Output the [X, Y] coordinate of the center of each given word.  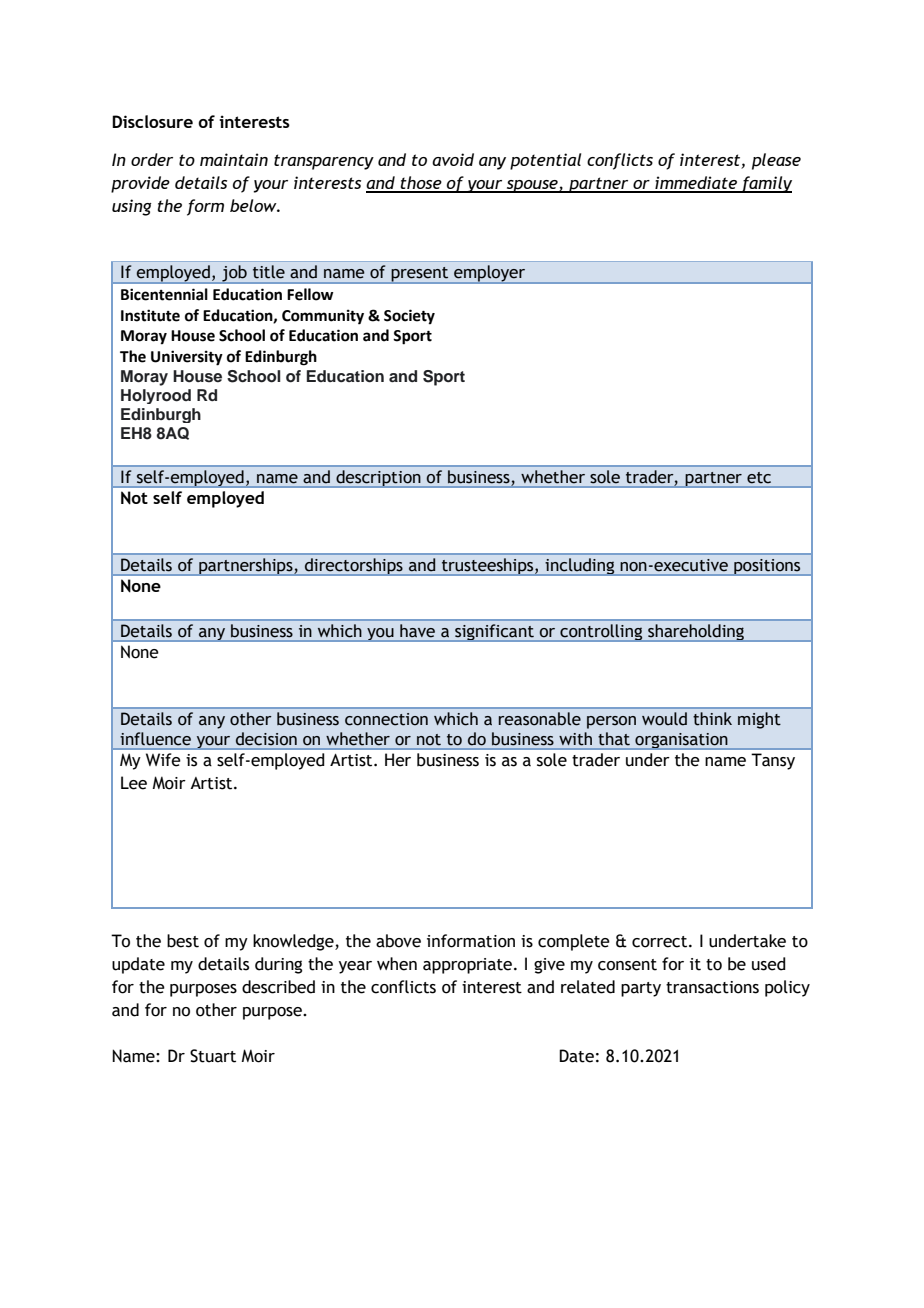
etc [759, 478]
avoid [453, 159]
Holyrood [156, 396]
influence [156, 738]
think [712, 719]
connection [386, 719]
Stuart [213, 1056]
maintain [234, 159]
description [378, 478]
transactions [712, 987]
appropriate [469, 966]
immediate [696, 184]
